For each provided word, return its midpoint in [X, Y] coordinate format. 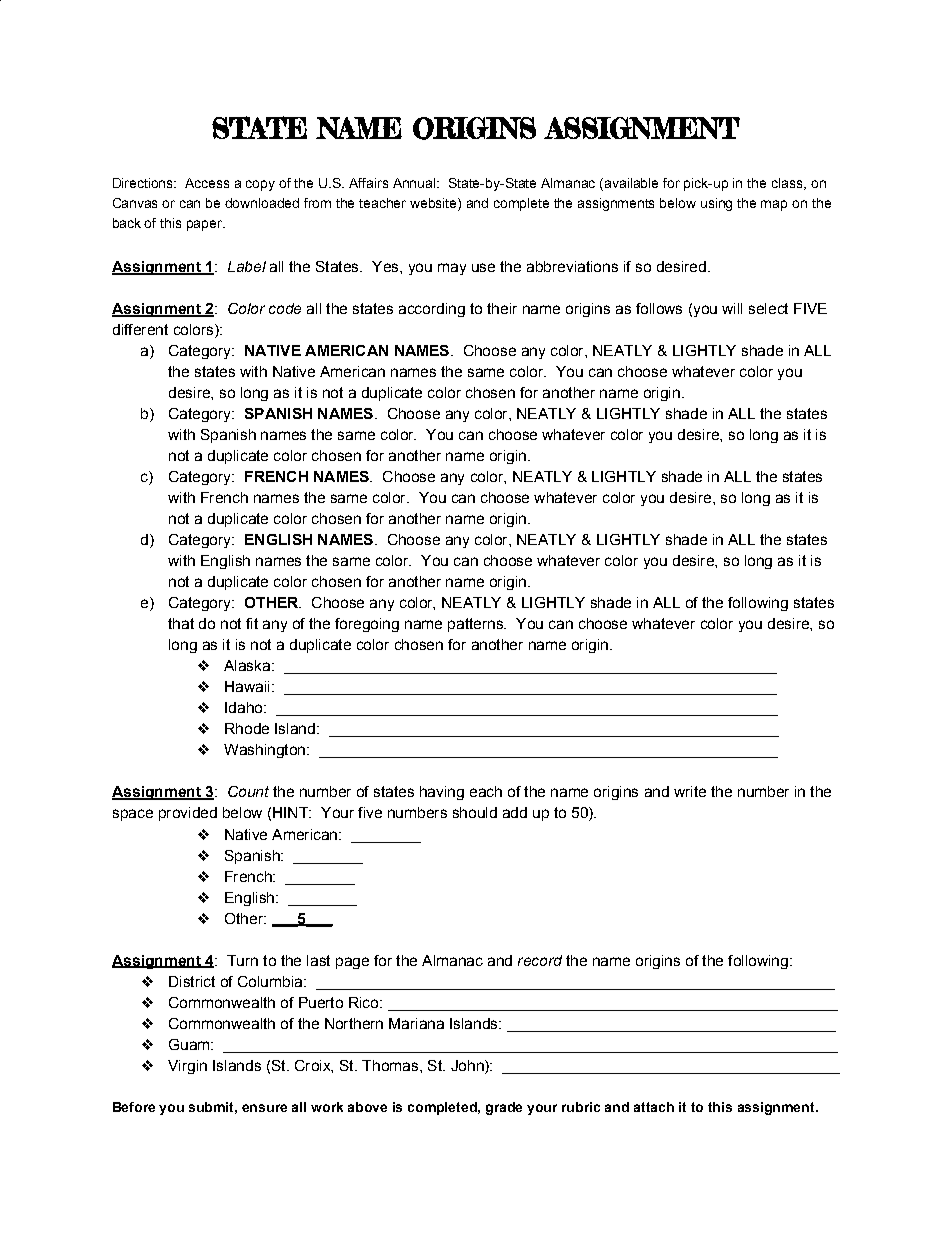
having [442, 793]
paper [206, 225]
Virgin [187, 1067]
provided [188, 814]
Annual [415, 183]
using [716, 204]
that [181, 623]
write [690, 791]
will [732, 308]
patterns [476, 625]
